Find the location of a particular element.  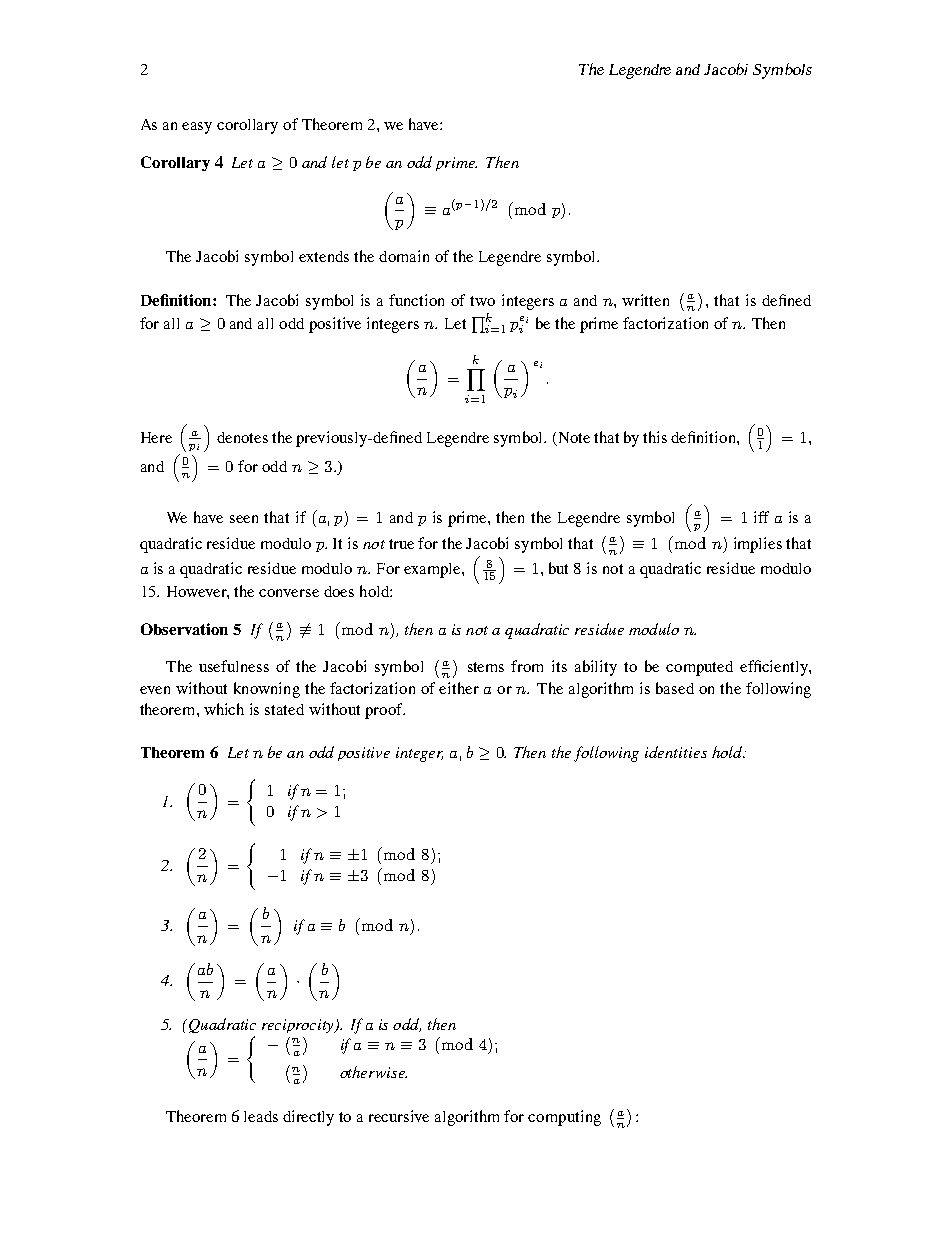

leads is located at coordinates (261, 1116).
